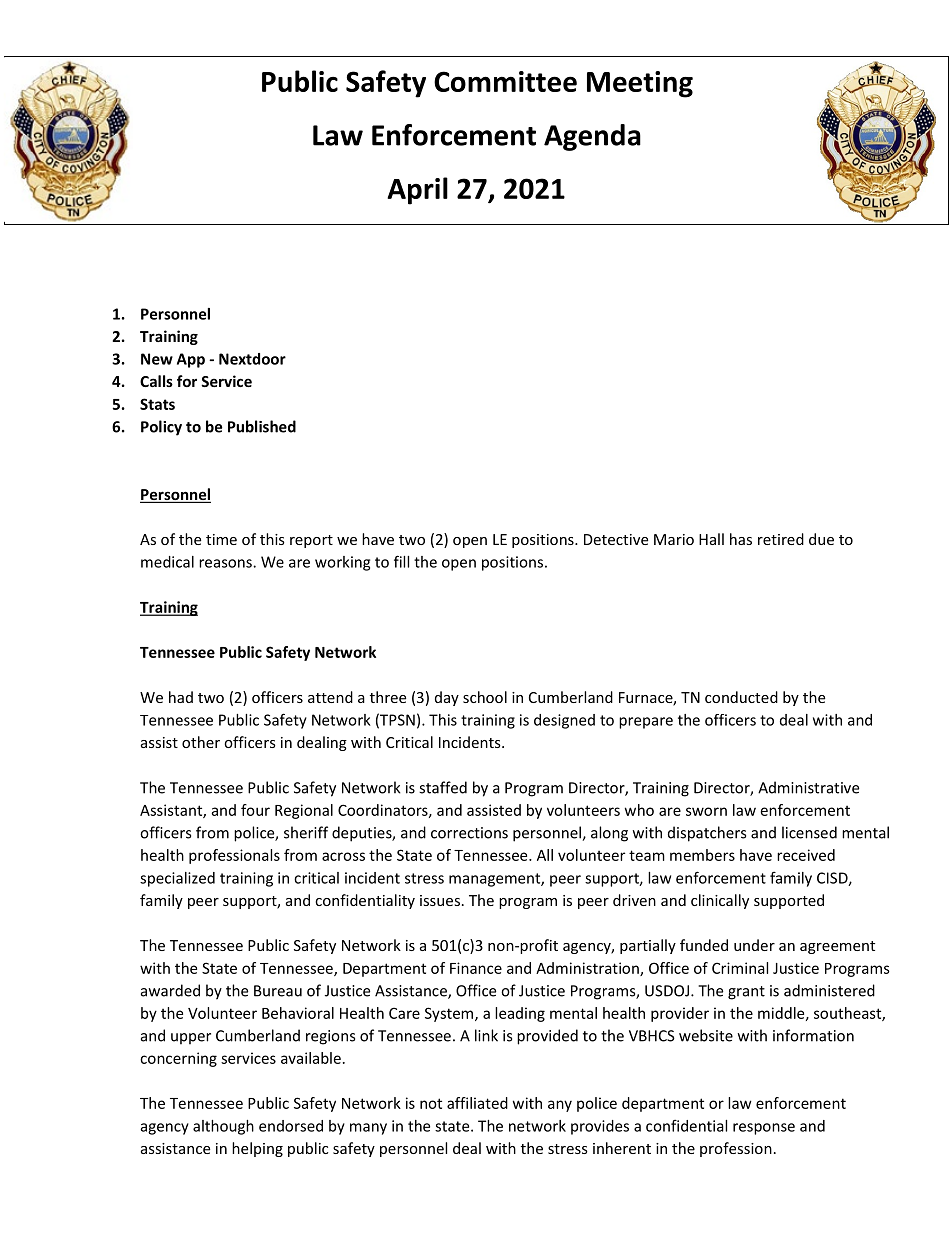  I want to click on staffed, so click(443, 787).
